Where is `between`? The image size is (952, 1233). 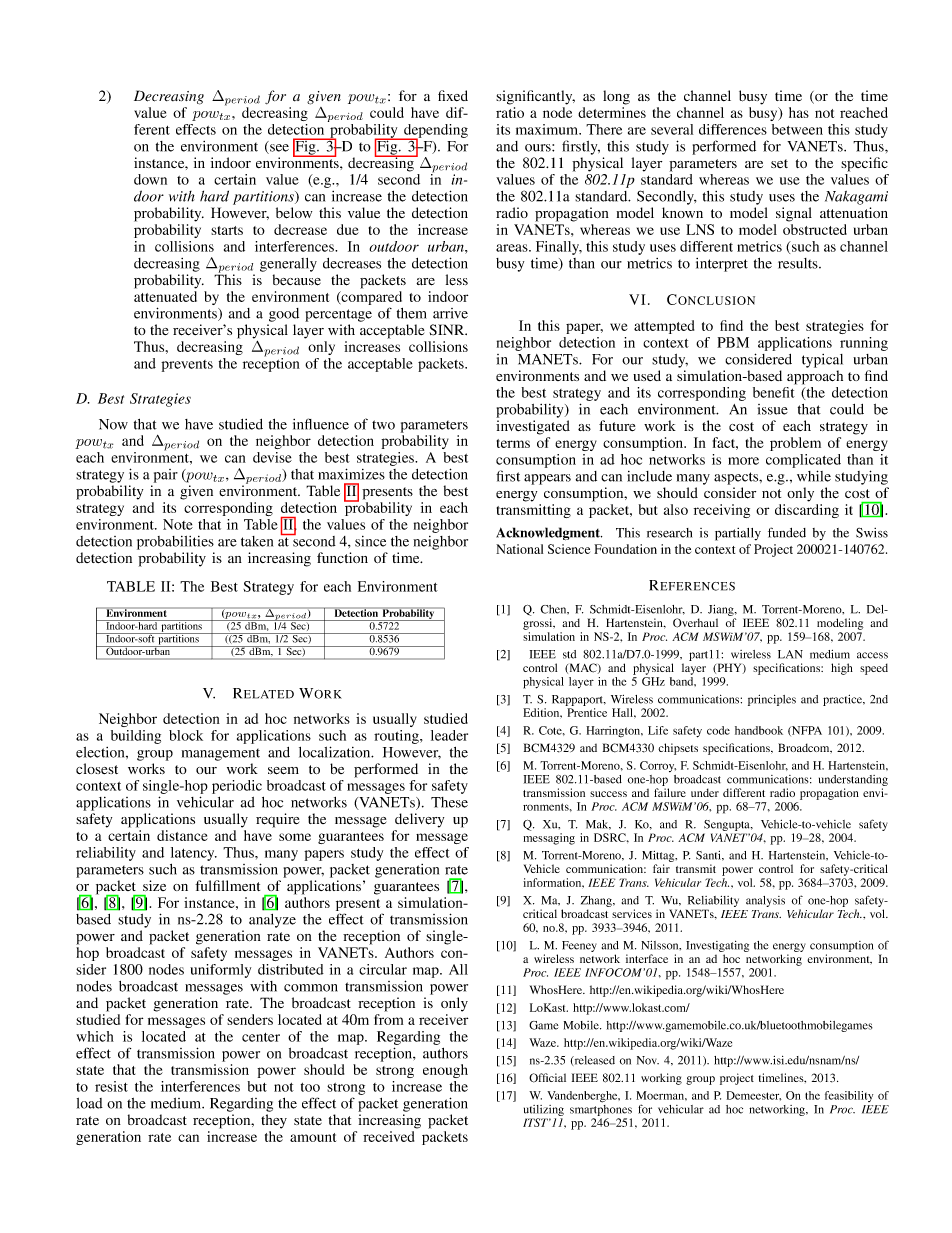
between is located at coordinates (797, 129).
